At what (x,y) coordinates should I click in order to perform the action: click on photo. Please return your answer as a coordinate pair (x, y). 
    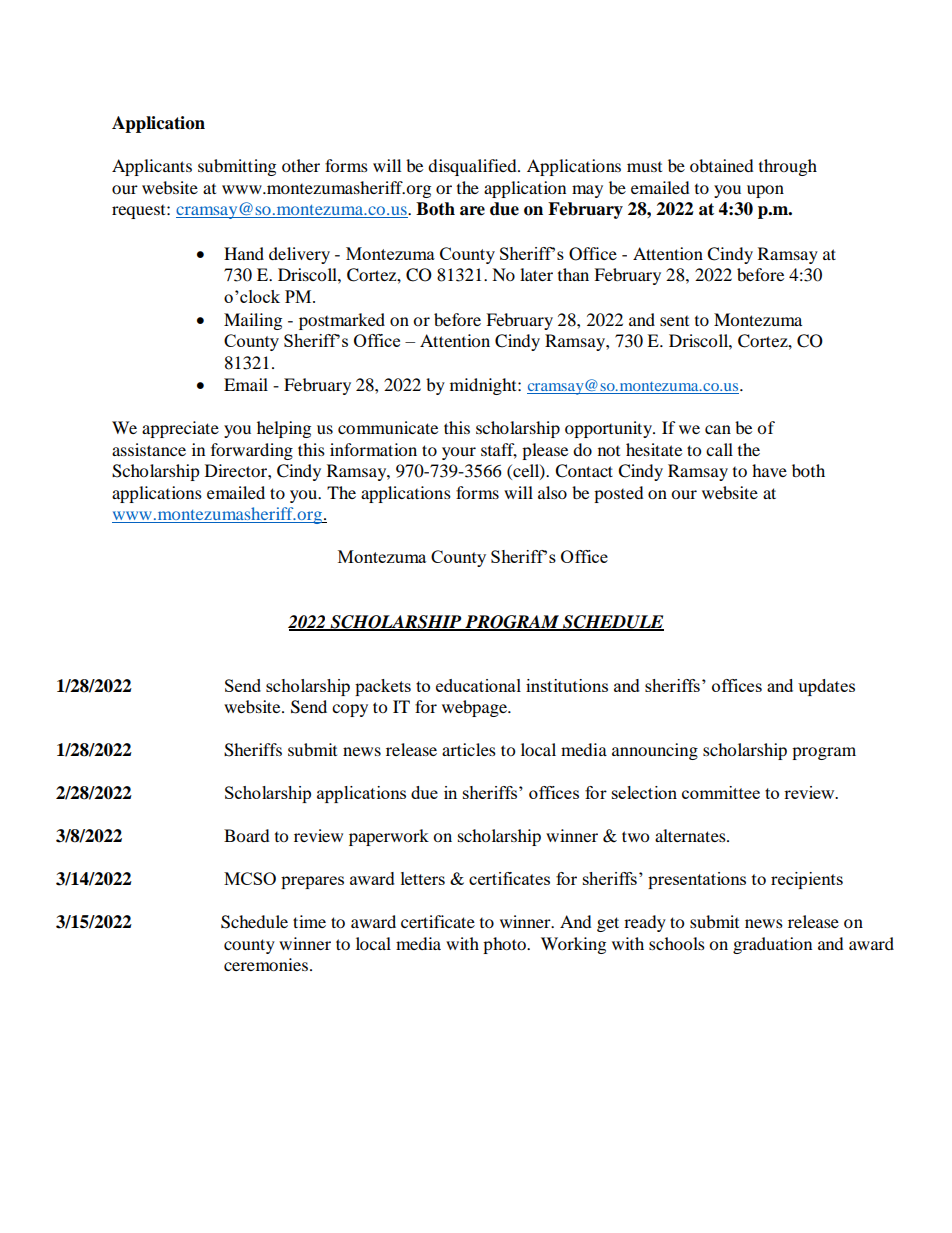
    Looking at the image, I should click on (505, 945).
